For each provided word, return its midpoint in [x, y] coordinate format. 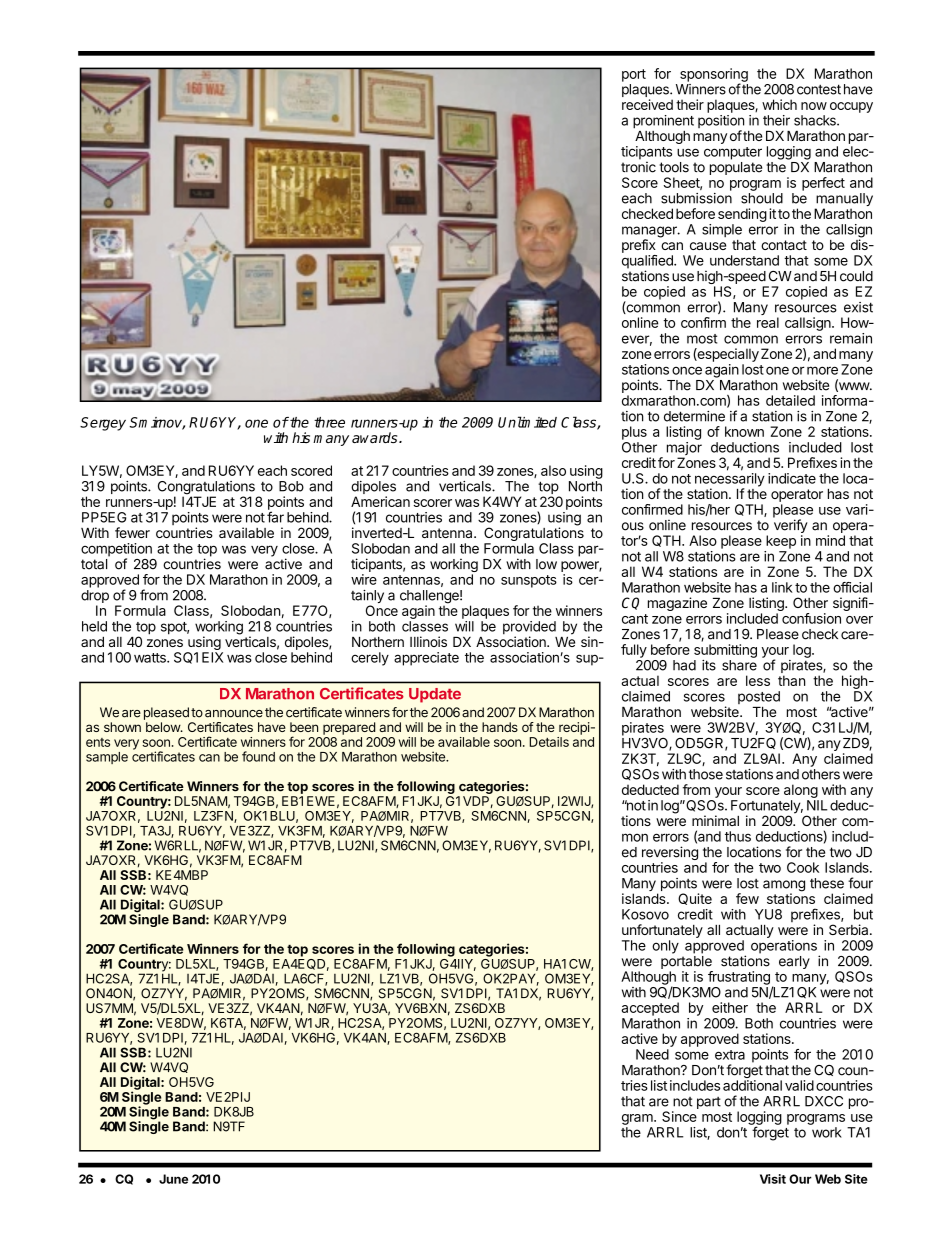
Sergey [103, 424]
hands [500, 727]
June [173, 1179]
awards [376, 437]
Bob [291, 486]
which [779, 104]
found [258, 756]
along [801, 791]
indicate [792, 478]
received [647, 104]
